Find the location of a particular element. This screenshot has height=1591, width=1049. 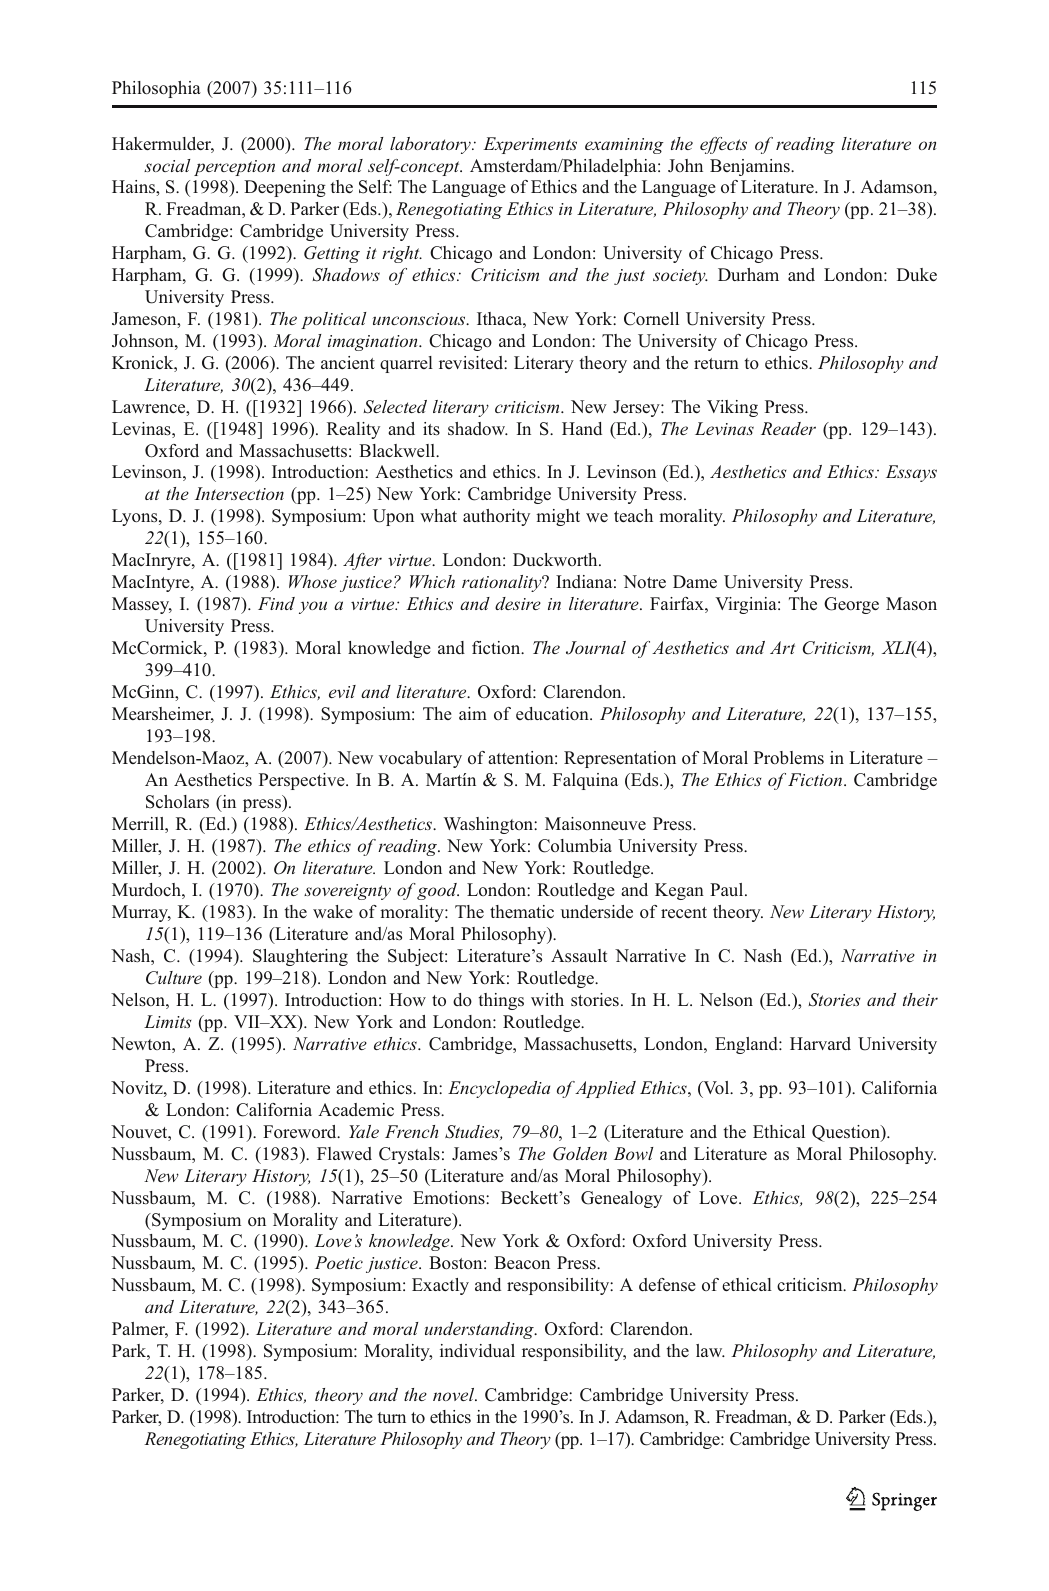

Benjamins is located at coordinates (751, 167).
